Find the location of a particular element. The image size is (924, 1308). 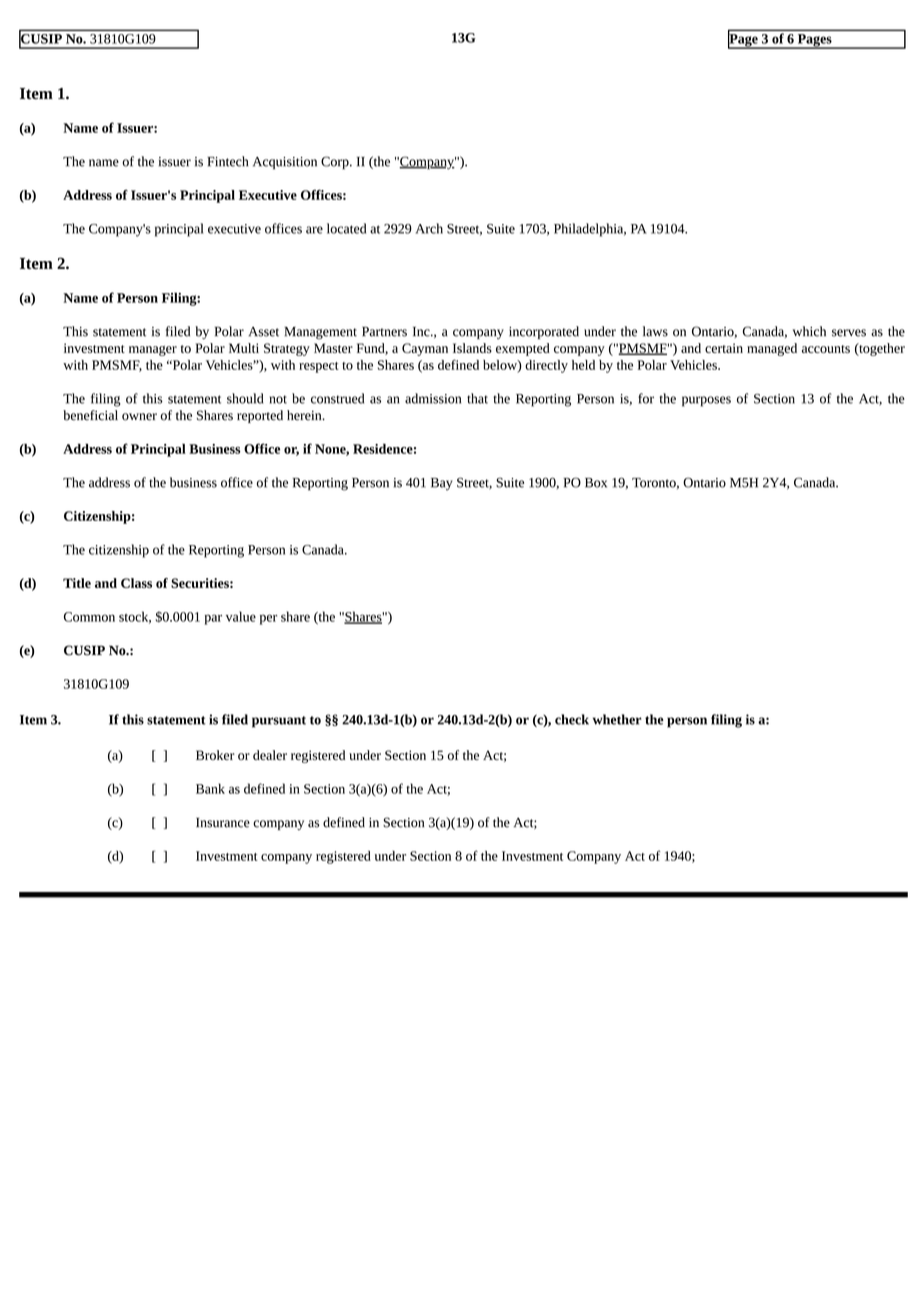

manager is located at coordinates (153, 351).
